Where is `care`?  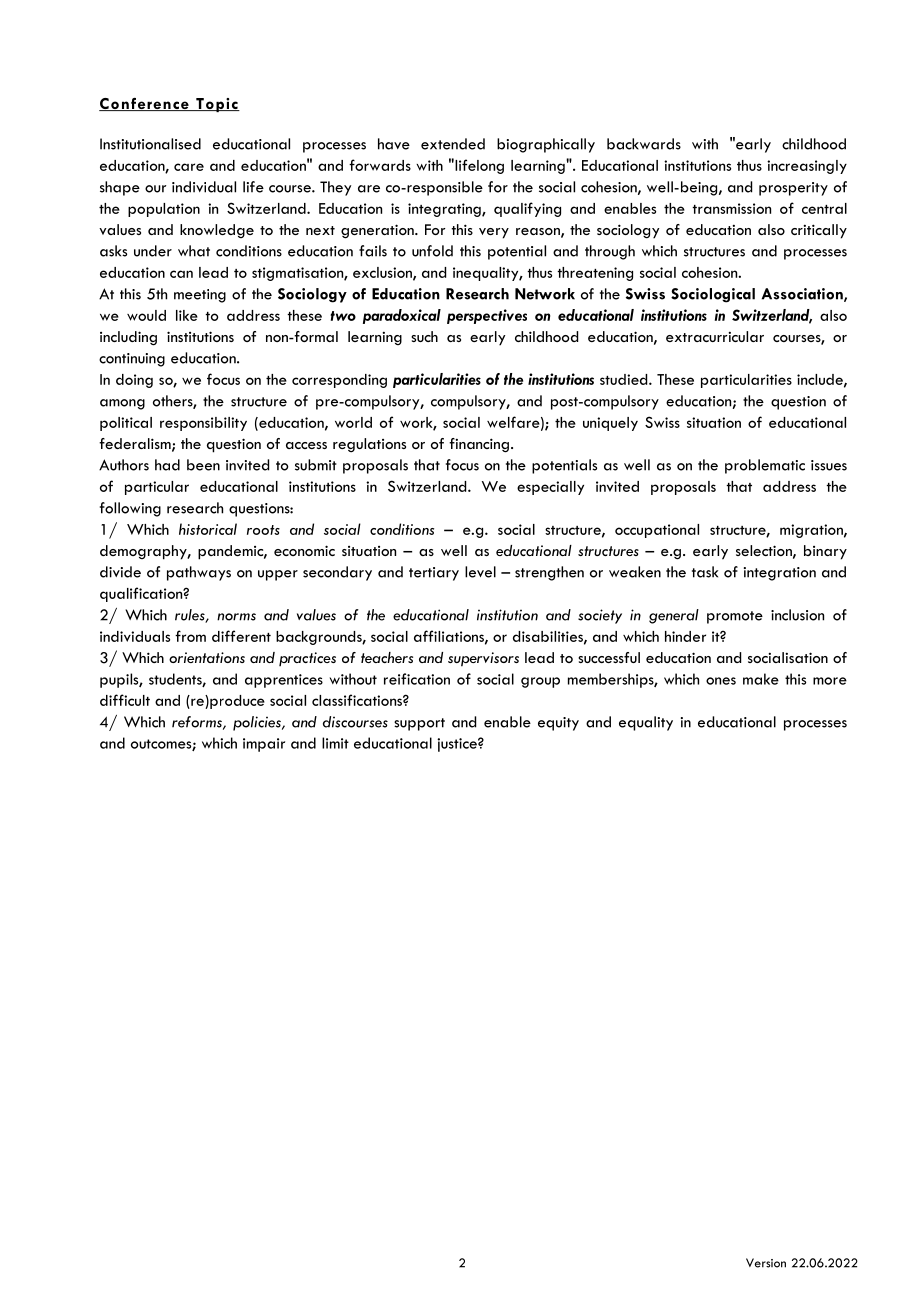 care is located at coordinates (189, 167).
